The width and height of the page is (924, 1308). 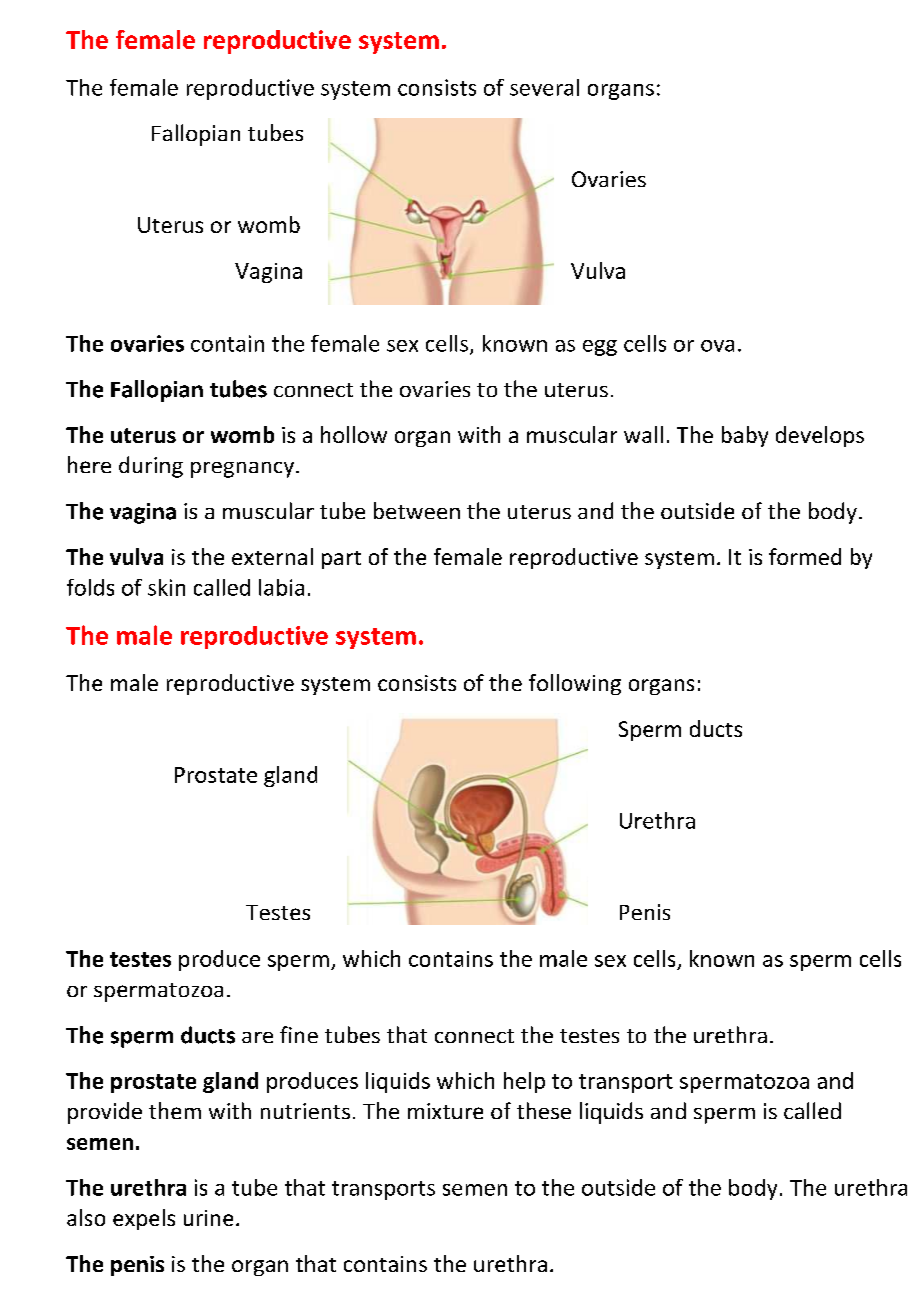 I want to click on egg, so click(x=600, y=348).
